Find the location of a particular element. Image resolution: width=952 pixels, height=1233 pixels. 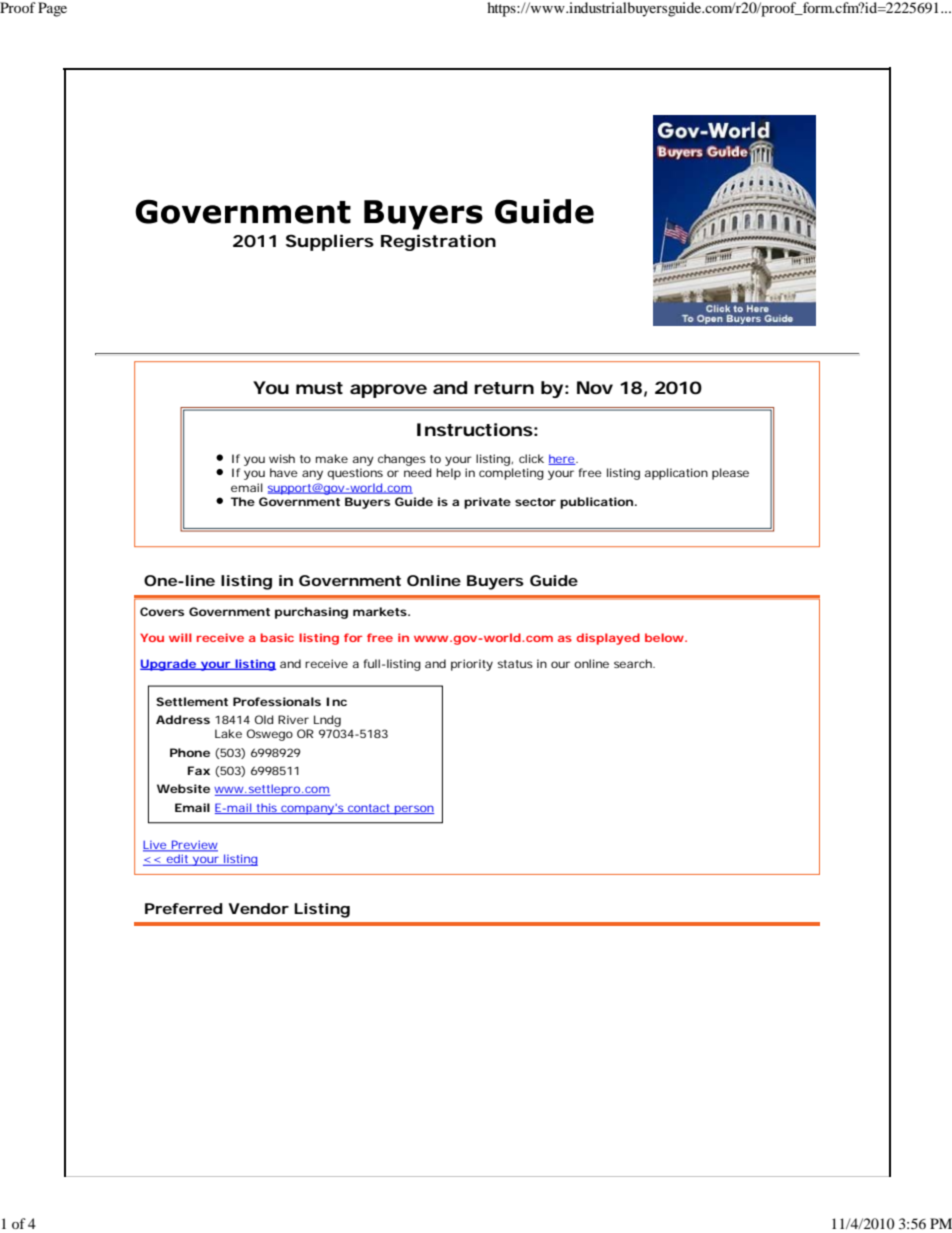

Covers is located at coordinates (162, 611).
